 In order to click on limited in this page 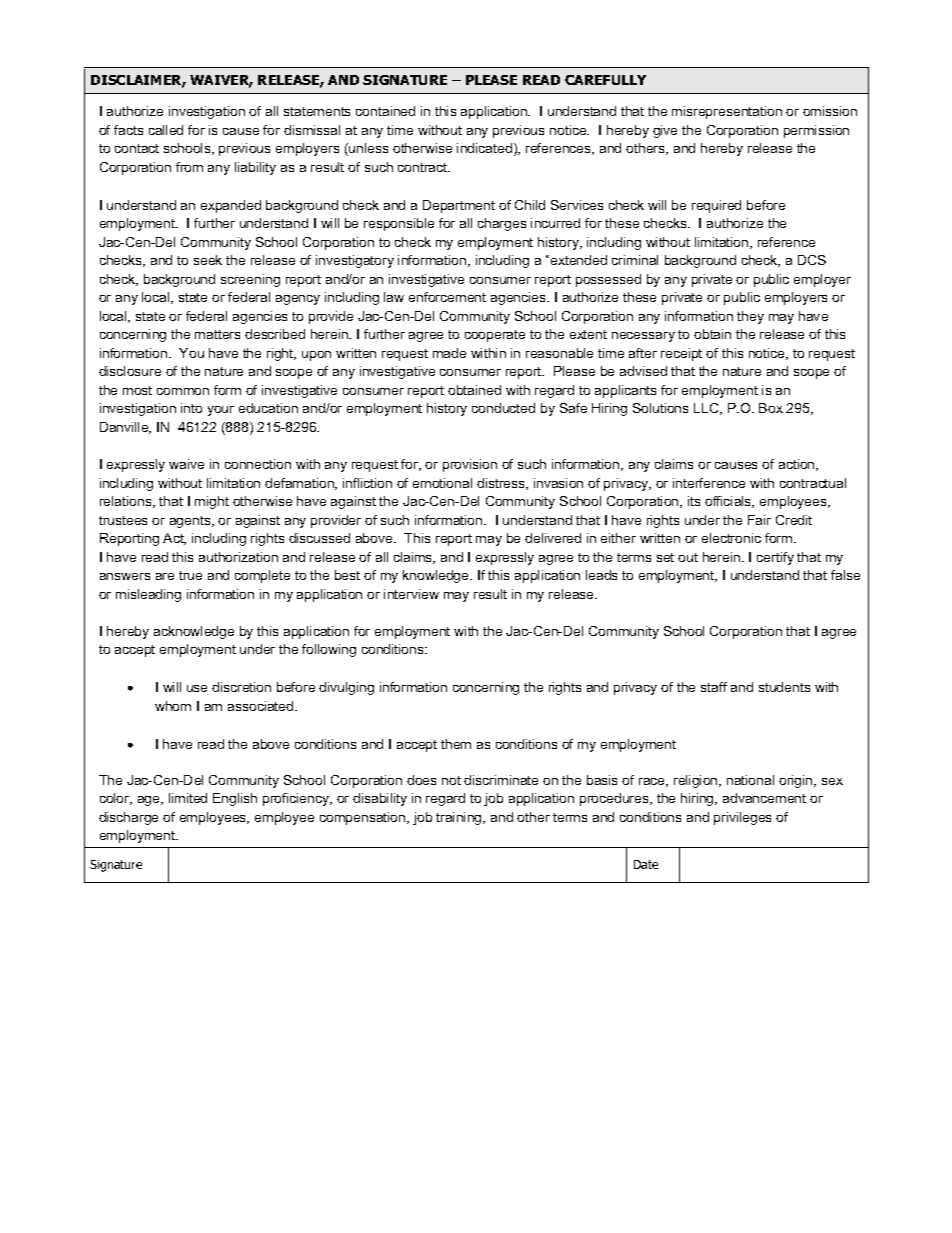, I will do `click(188, 798)`.
